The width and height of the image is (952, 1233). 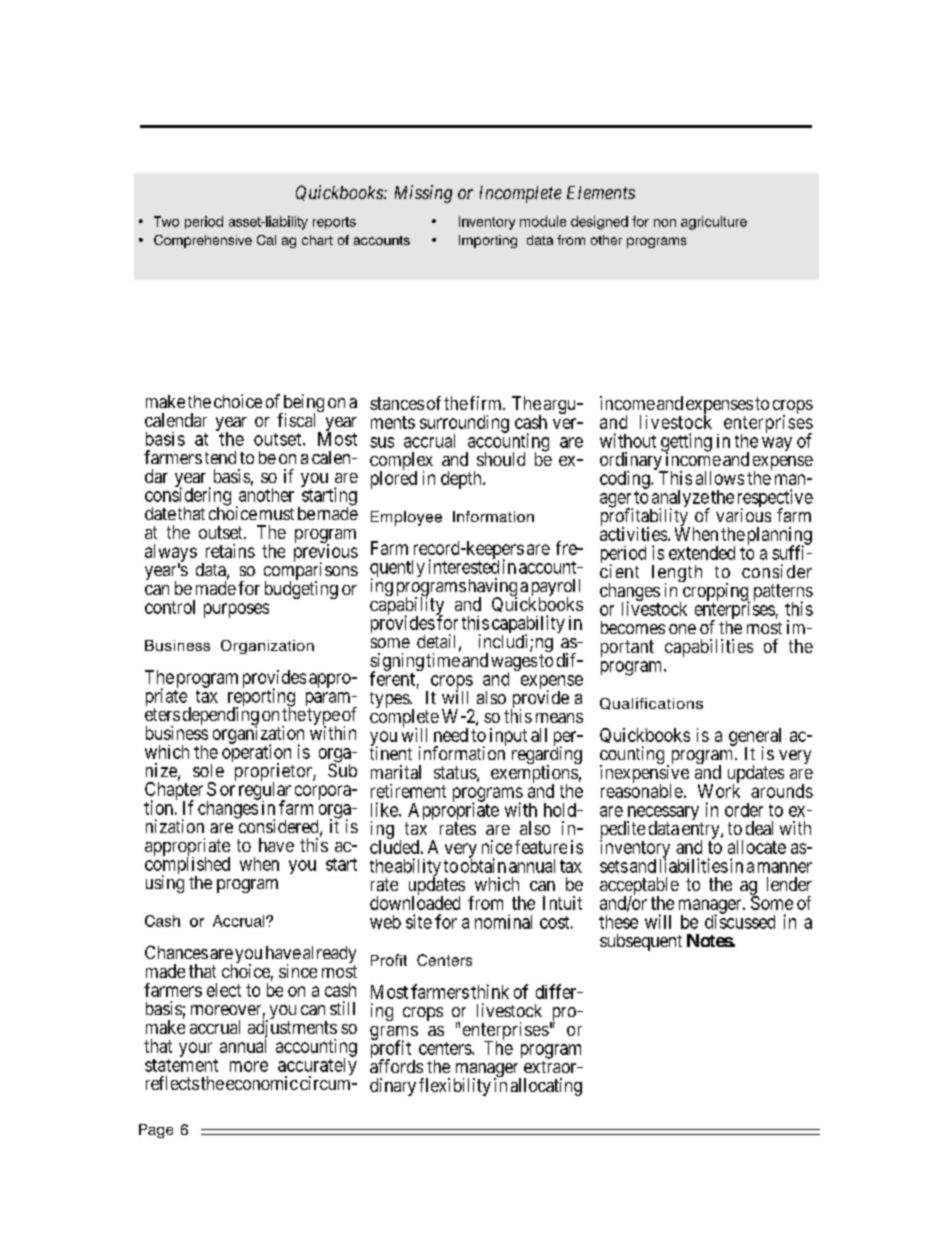 What do you see at coordinates (487, 403) in the image?
I see `firm` at bounding box center [487, 403].
